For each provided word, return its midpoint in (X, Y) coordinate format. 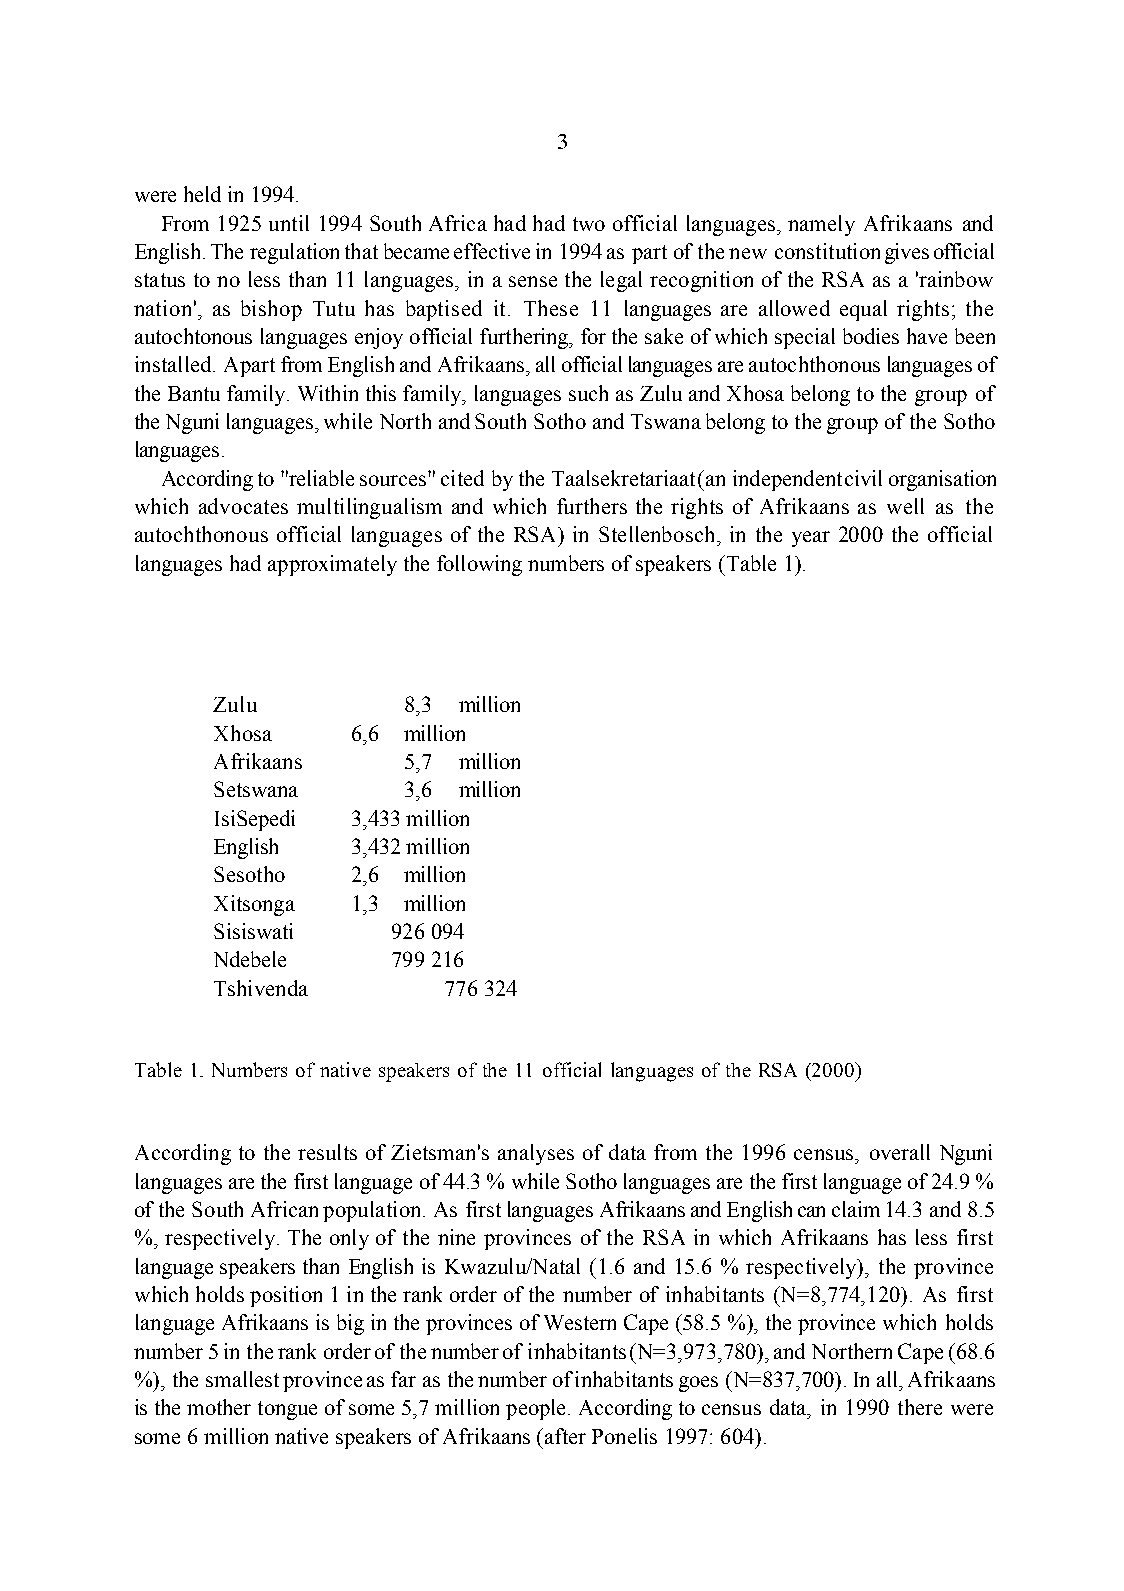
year (811, 539)
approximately (332, 565)
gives (907, 253)
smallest (242, 1379)
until (289, 223)
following (479, 565)
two (589, 224)
